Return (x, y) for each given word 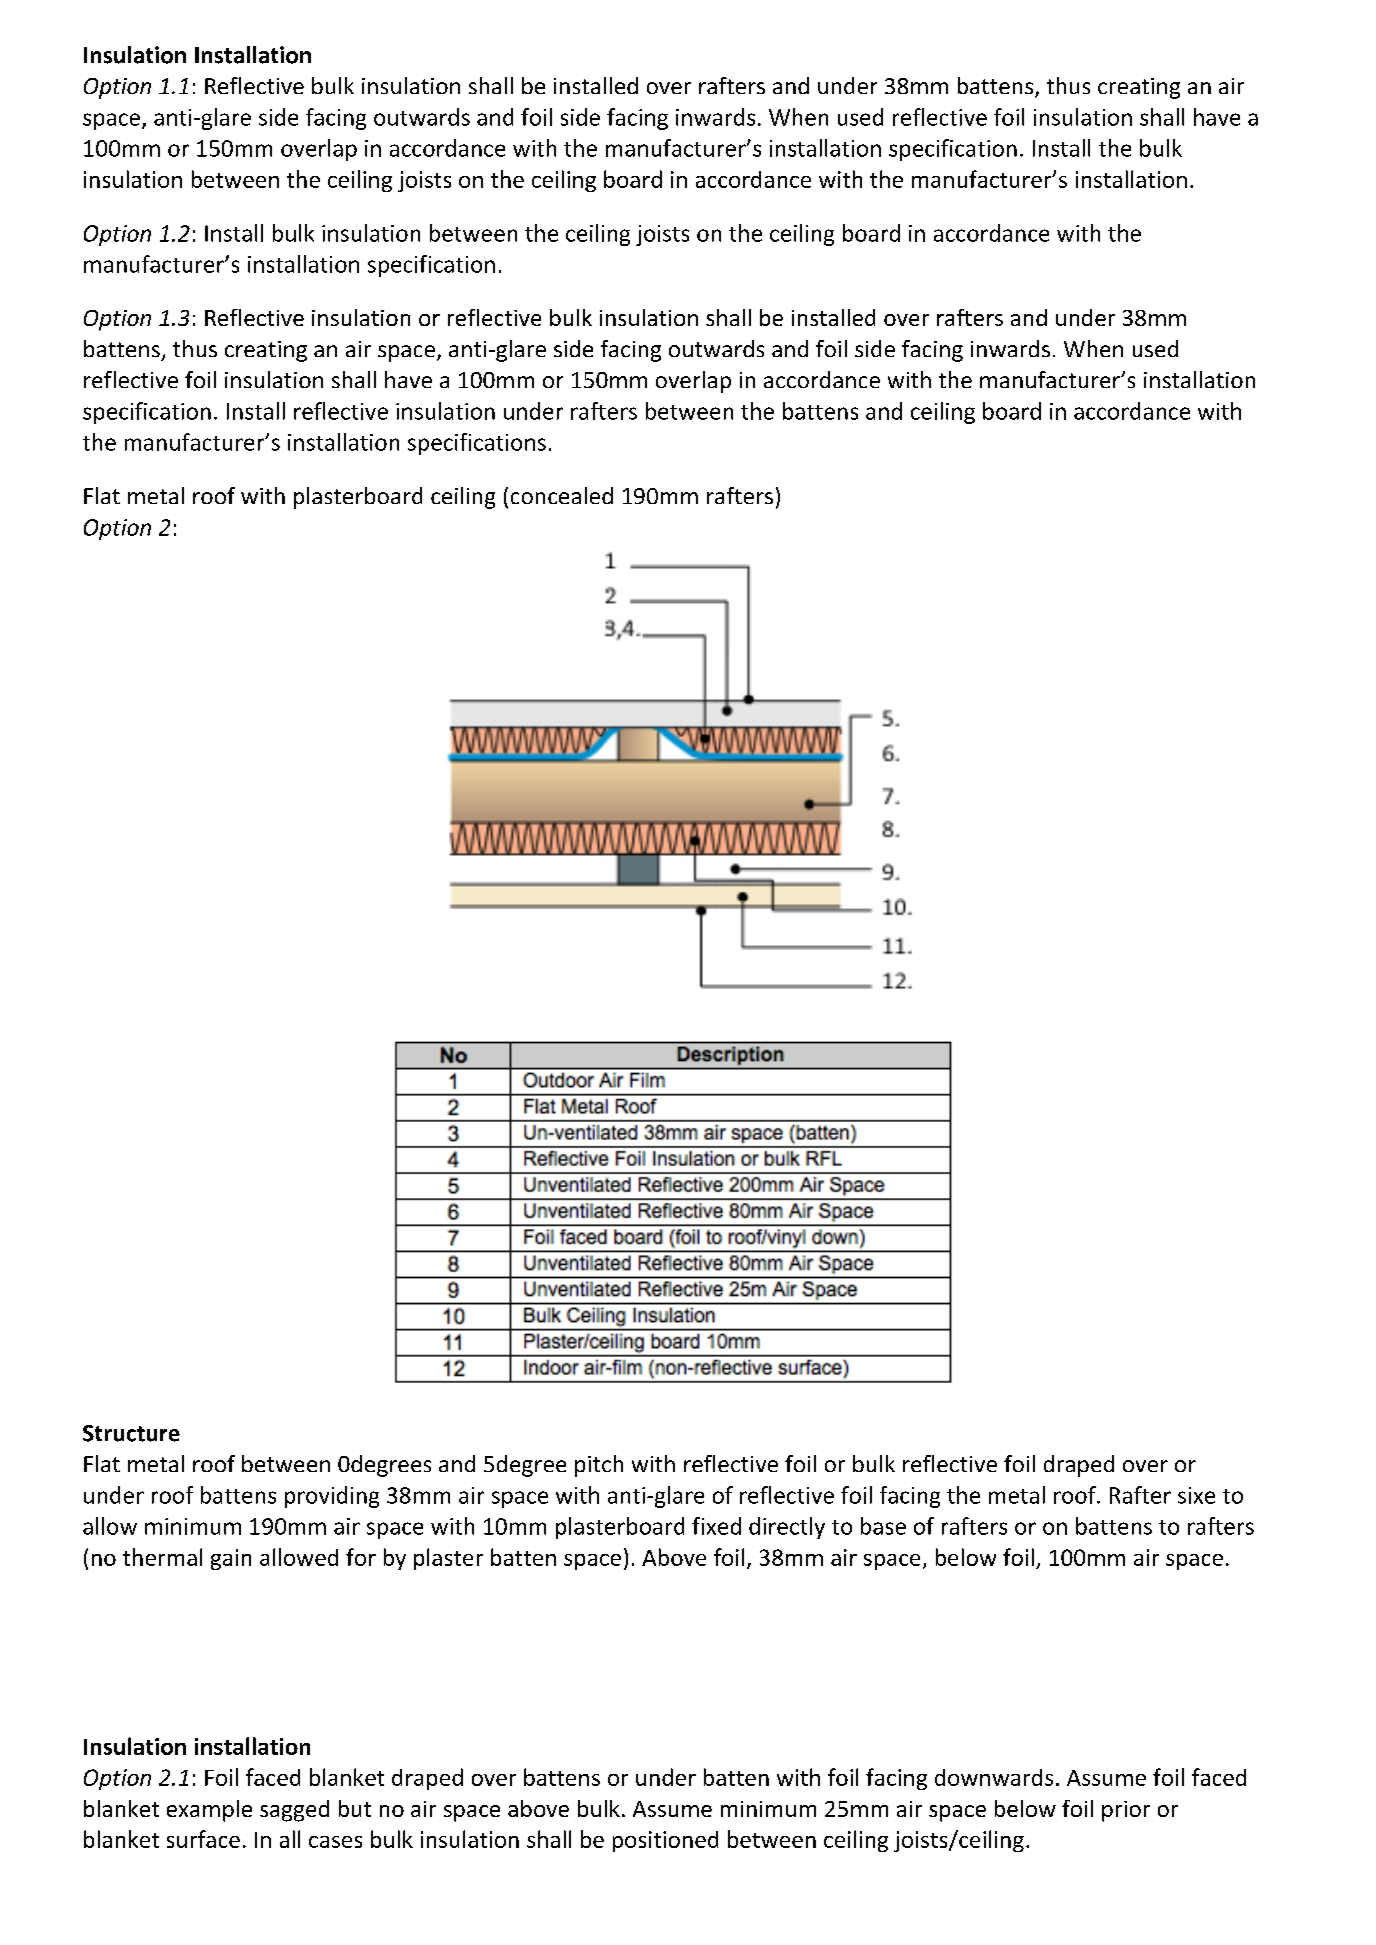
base (883, 1526)
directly (787, 1528)
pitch (599, 1466)
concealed (562, 495)
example (209, 1811)
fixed (716, 1526)
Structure (131, 1433)
